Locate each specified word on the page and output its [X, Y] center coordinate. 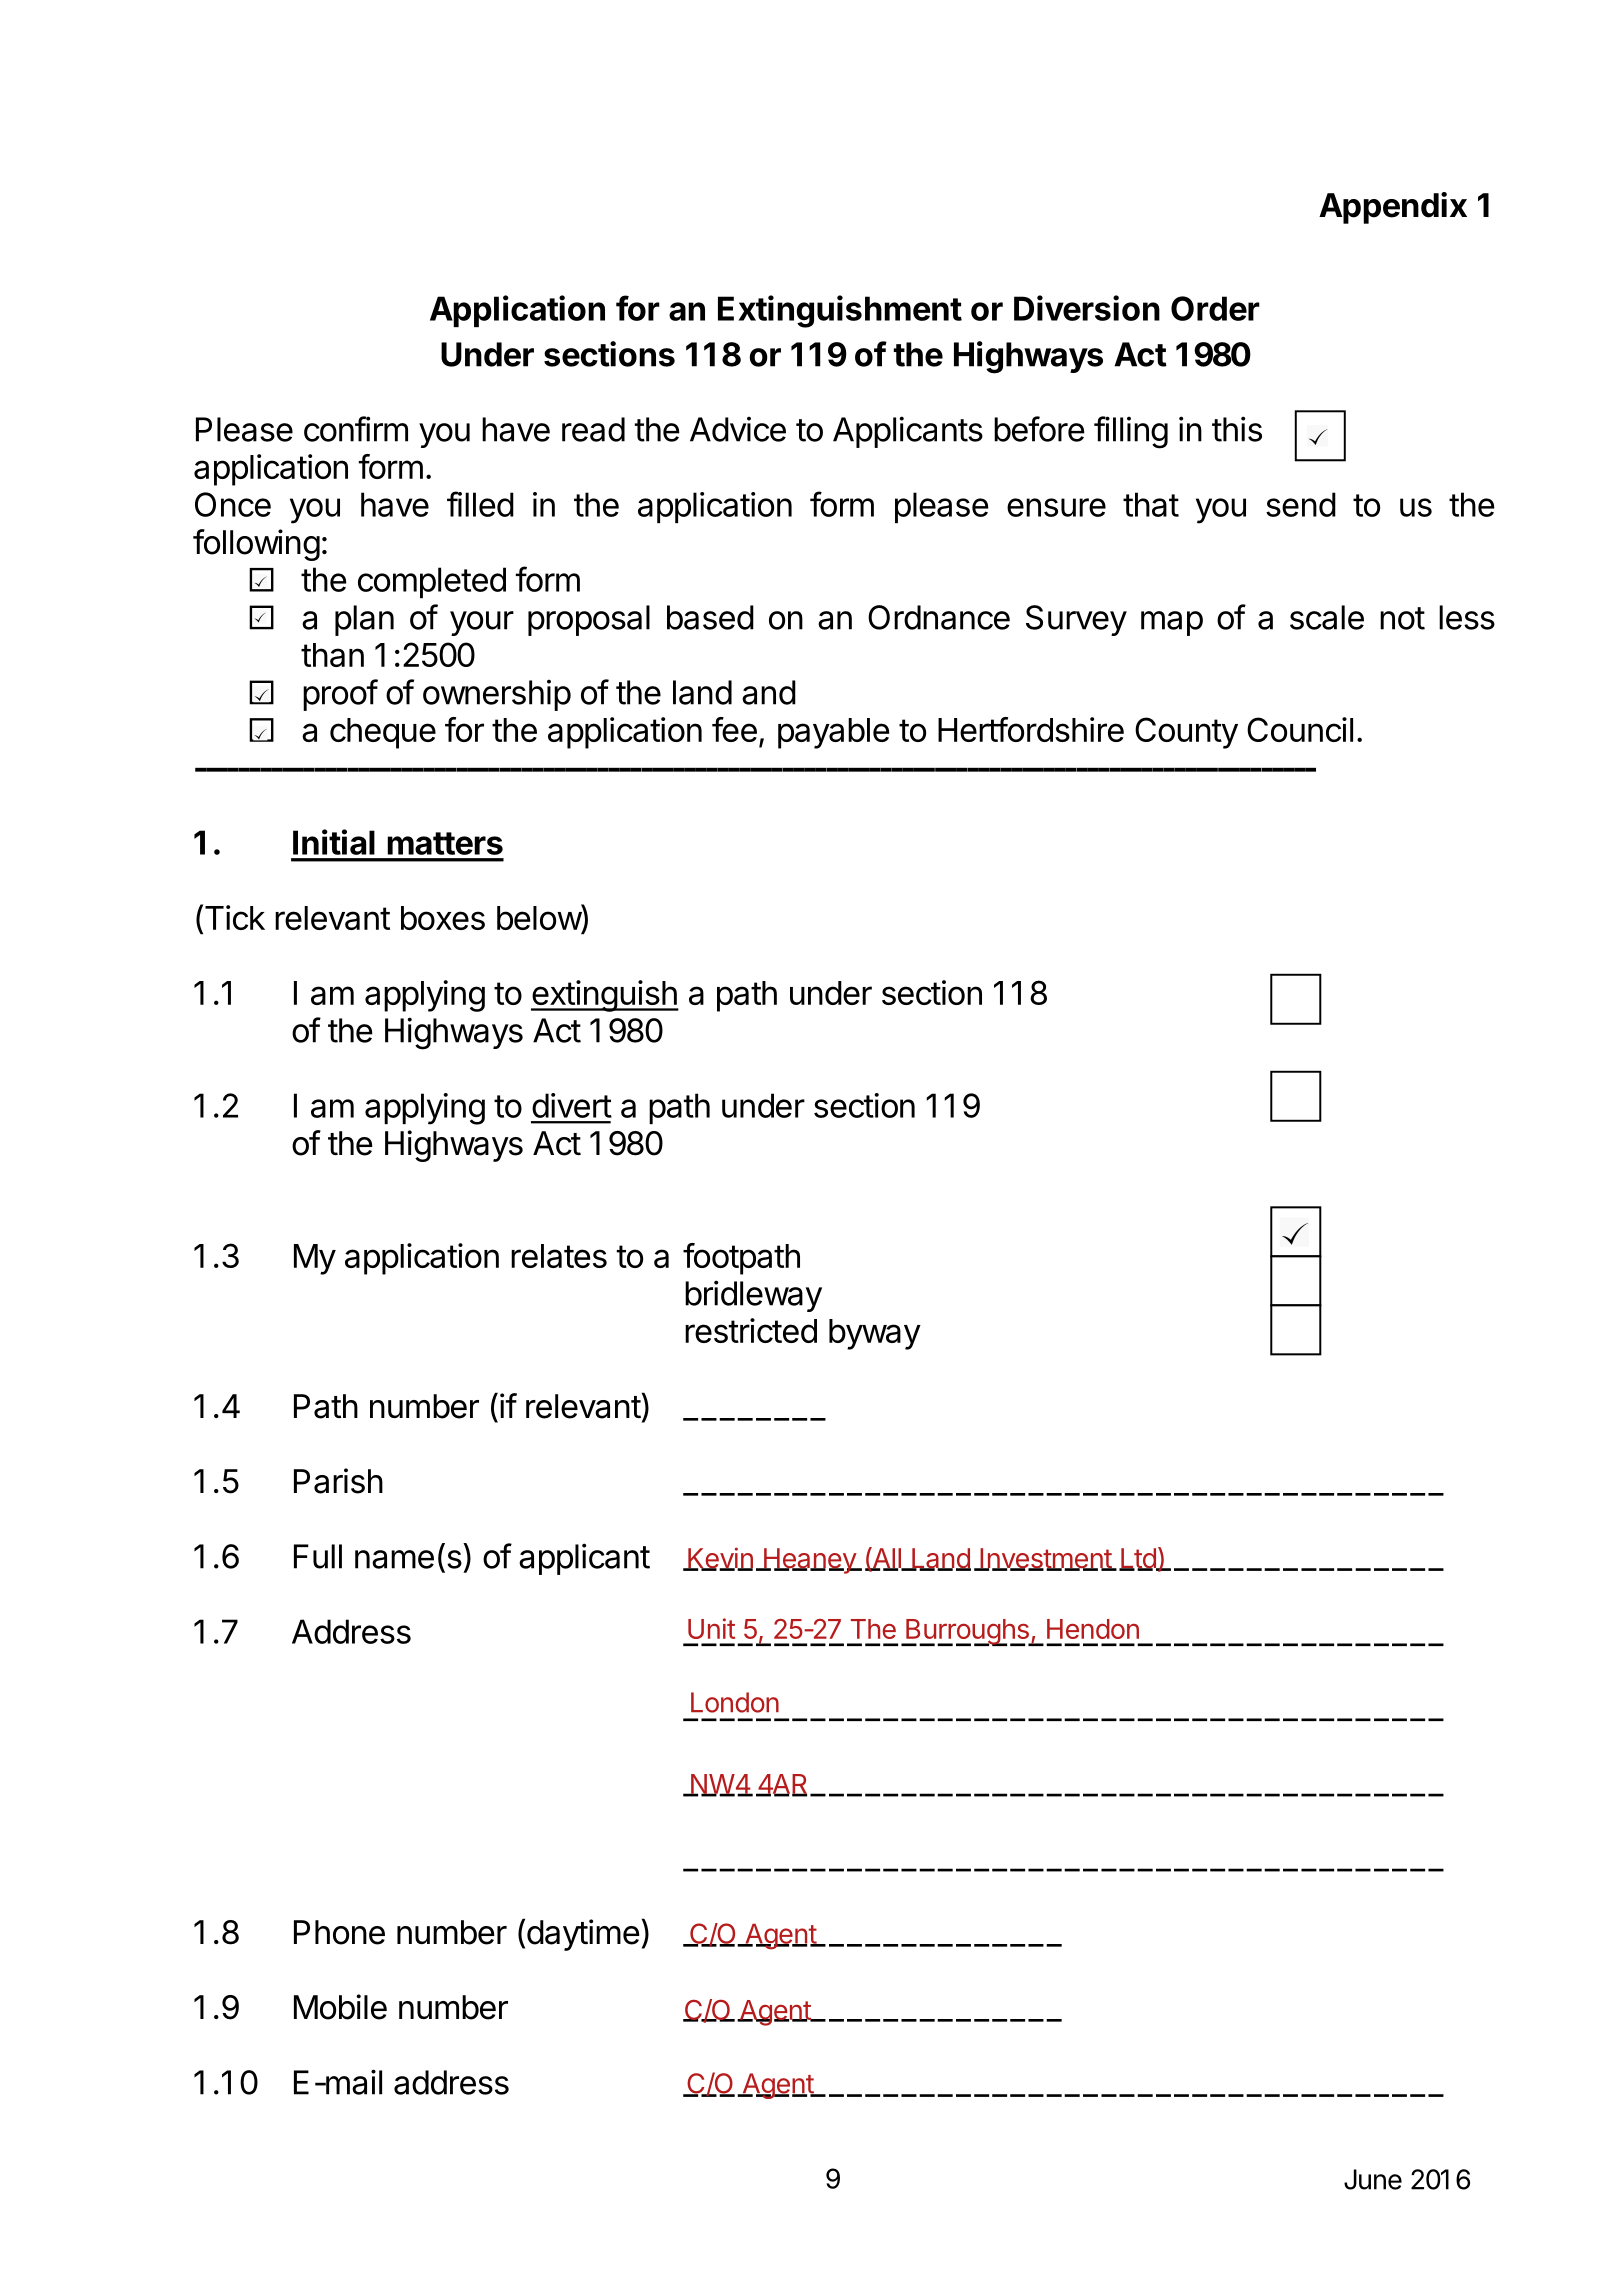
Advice [738, 429]
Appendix [1393, 208]
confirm [356, 429]
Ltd [1138, 1559]
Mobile [340, 2007]
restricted [751, 1330]
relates [559, 1256]
